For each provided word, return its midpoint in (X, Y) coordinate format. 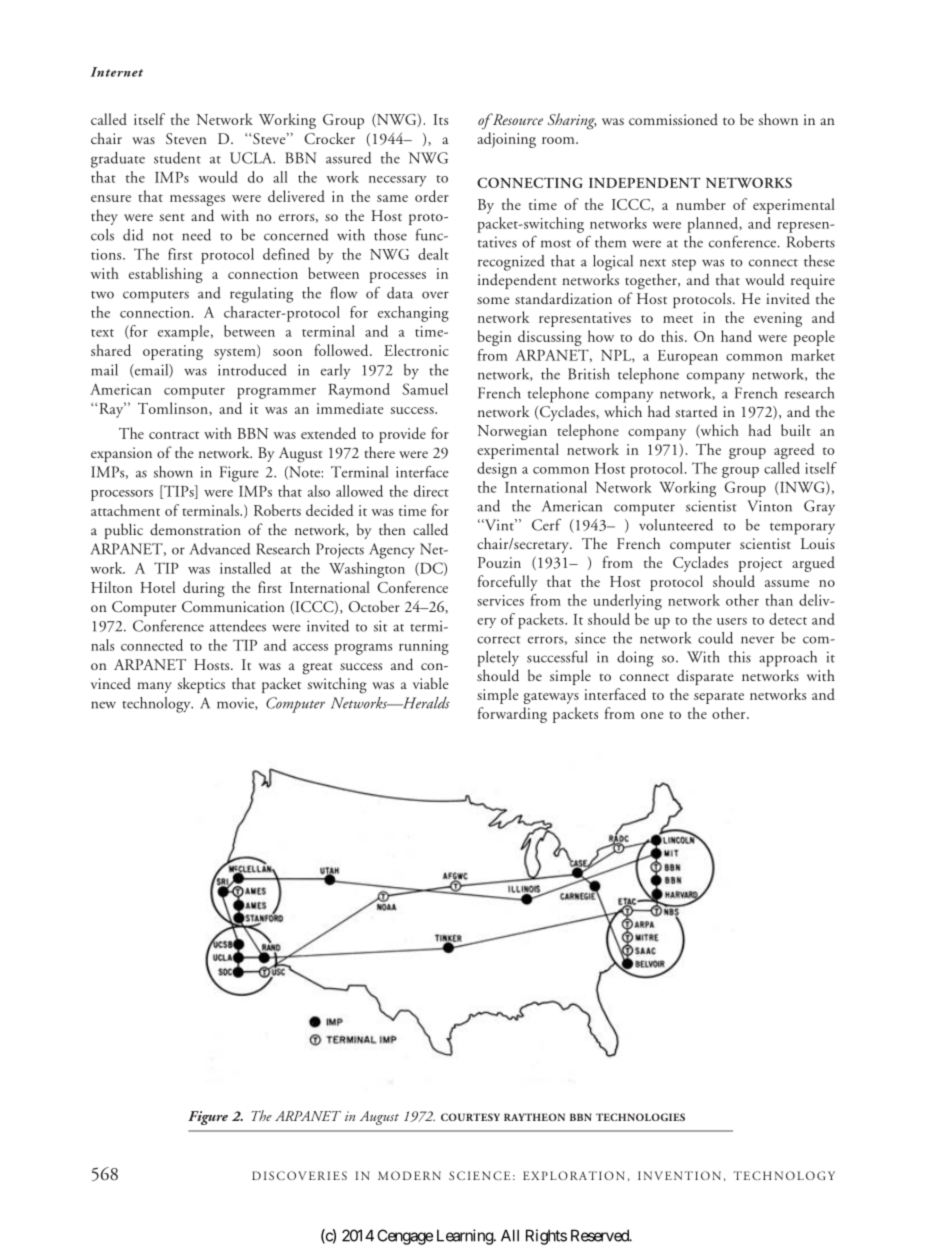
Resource (516, 119)
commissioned (673, 119)
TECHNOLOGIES (640, 1117)
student (177, 158)
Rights (546, 1237)
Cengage (405, 1237)
